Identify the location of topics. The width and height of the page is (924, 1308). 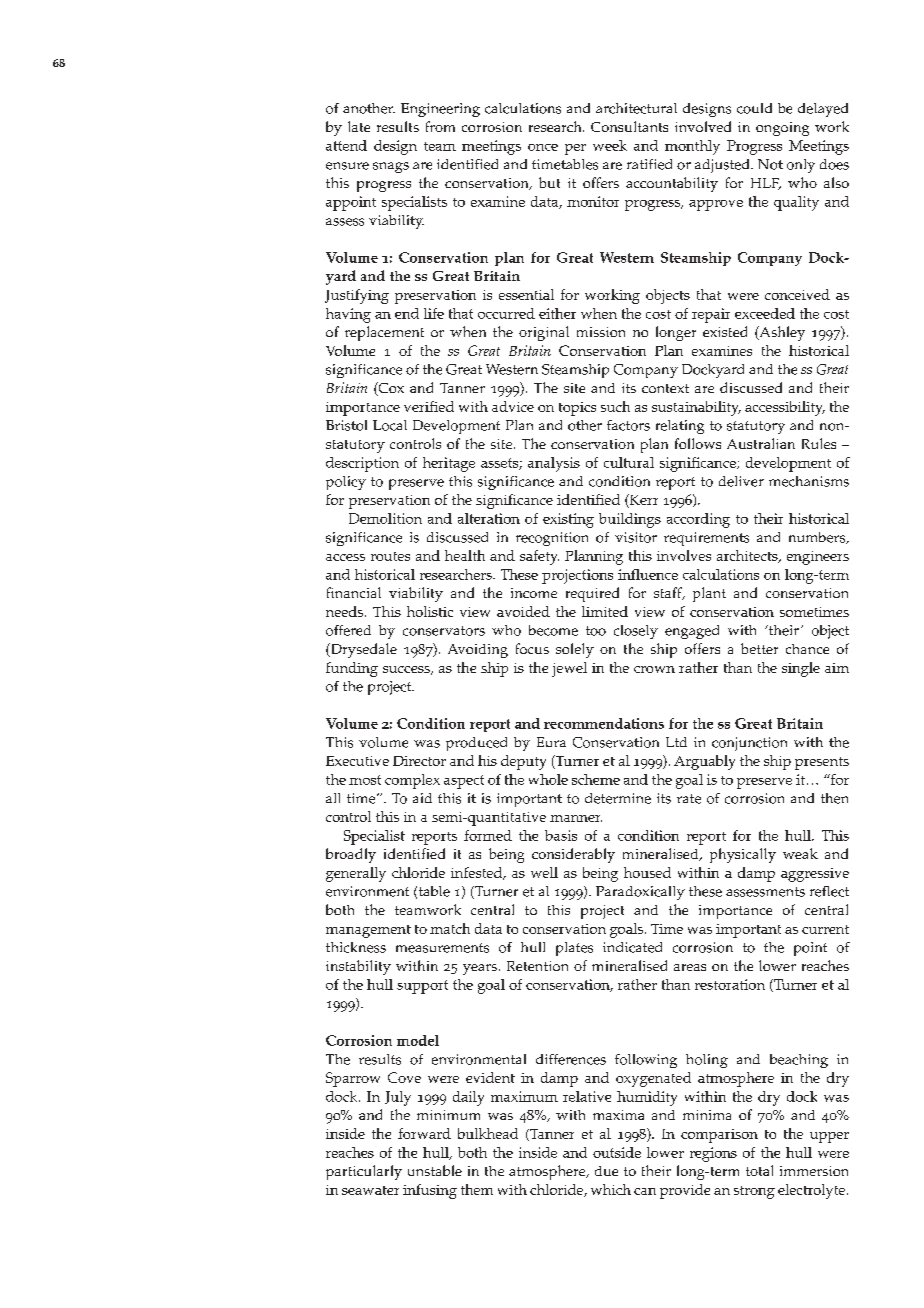
(577, 409).
